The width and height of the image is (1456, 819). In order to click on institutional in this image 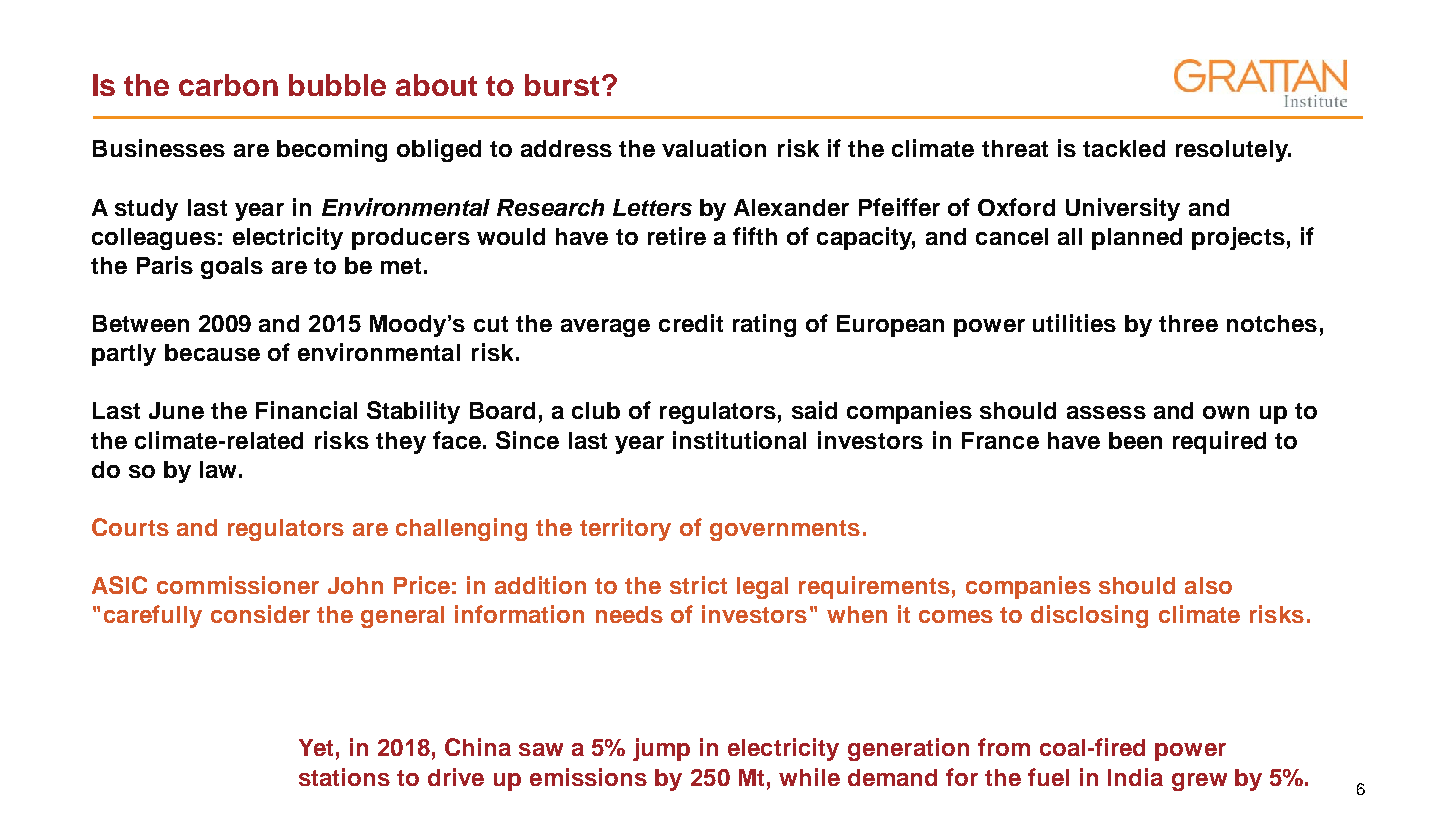, I will do `click(739, 440)`.
